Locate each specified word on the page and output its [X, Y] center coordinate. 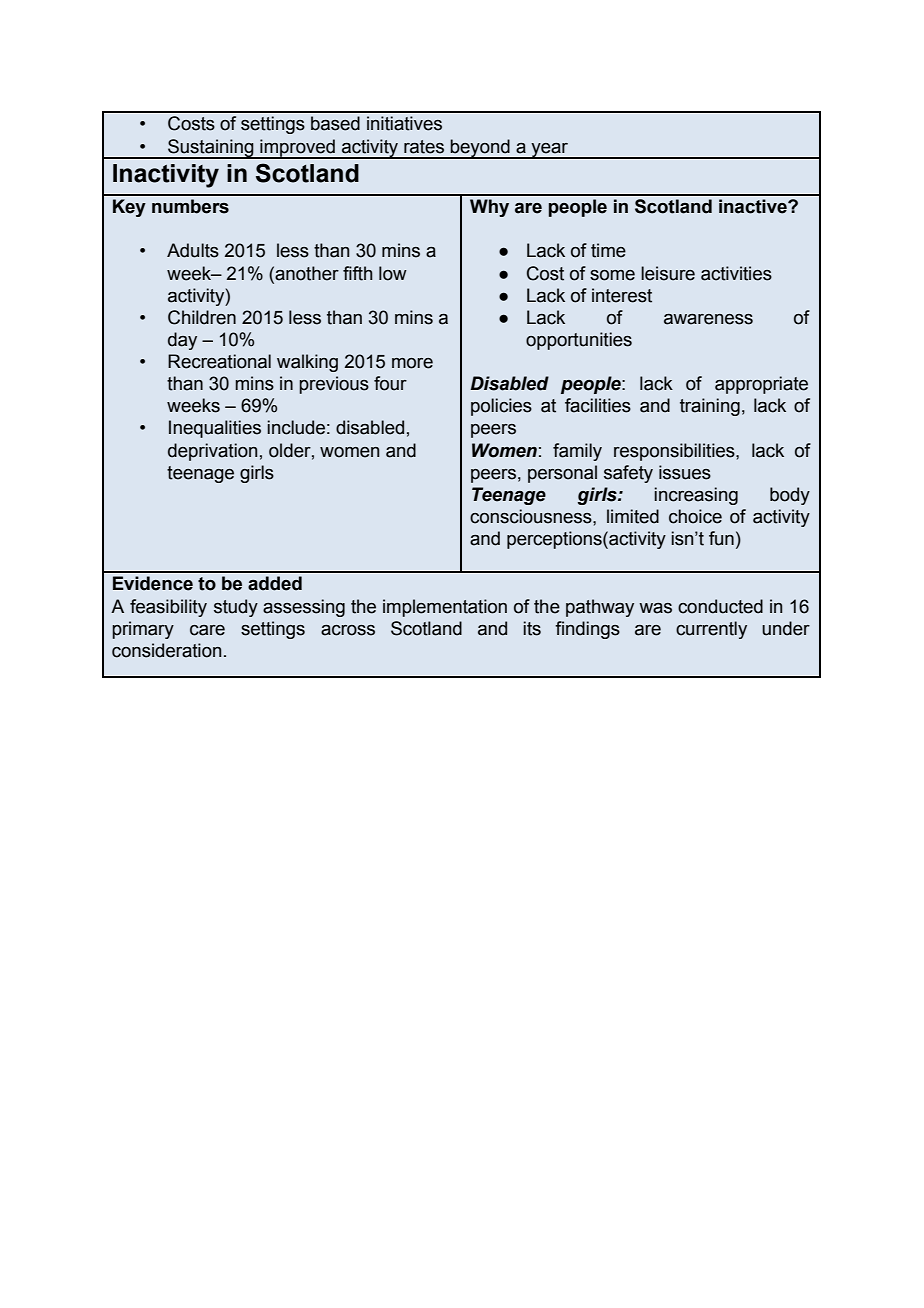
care [207, 630]
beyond [480, 149]
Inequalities [215, 429]
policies [501, 407]
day [182, 341]
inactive [754, 206]
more [412, 363]
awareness [708, 319]
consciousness [532, 516]
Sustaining [211, 149]
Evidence [153, 583]
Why [489, 208]
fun [721, 538]
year [550, 151]
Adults [193, 250]
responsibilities [675, 452]
